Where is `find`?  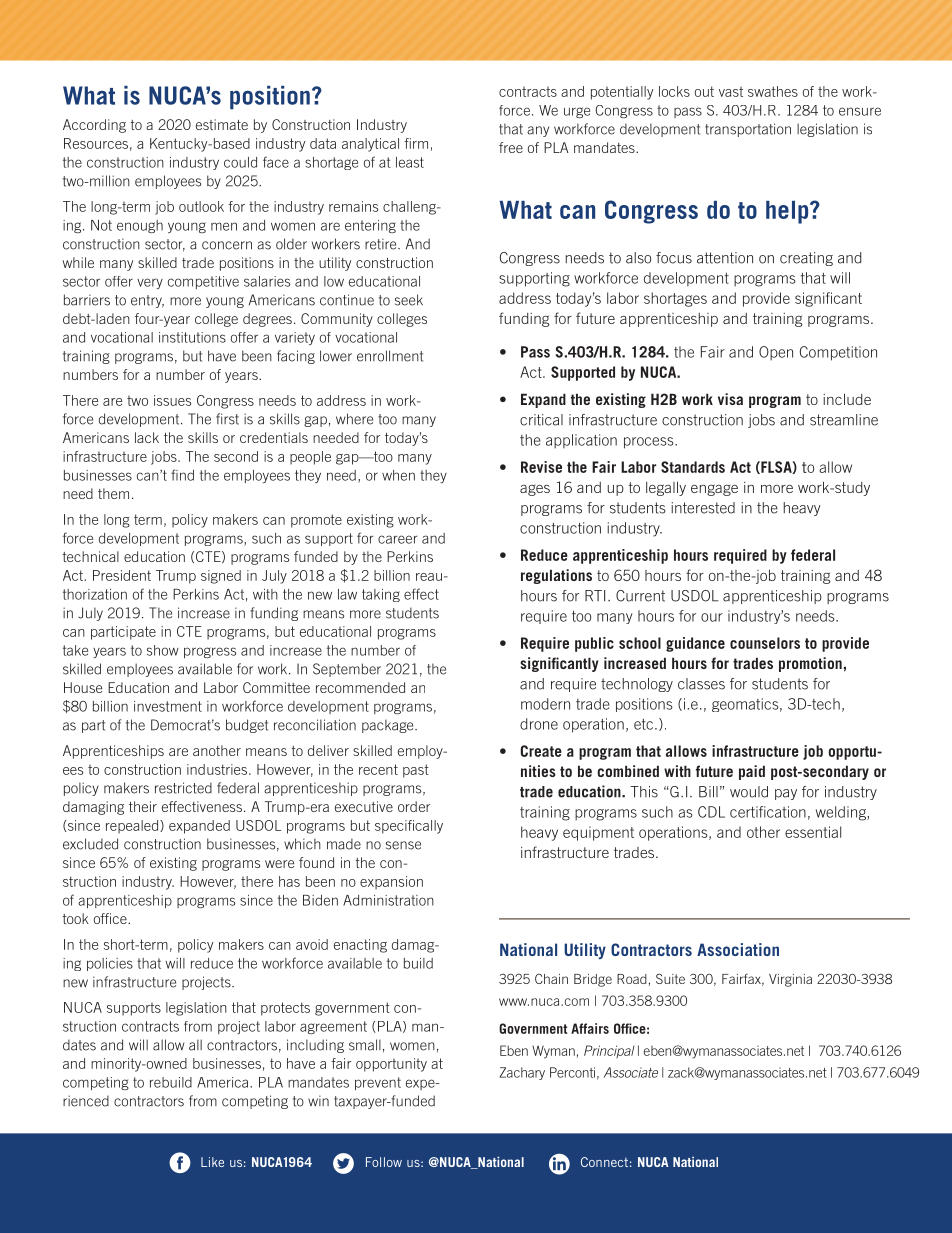 find is located at coordinates (182, 475).
